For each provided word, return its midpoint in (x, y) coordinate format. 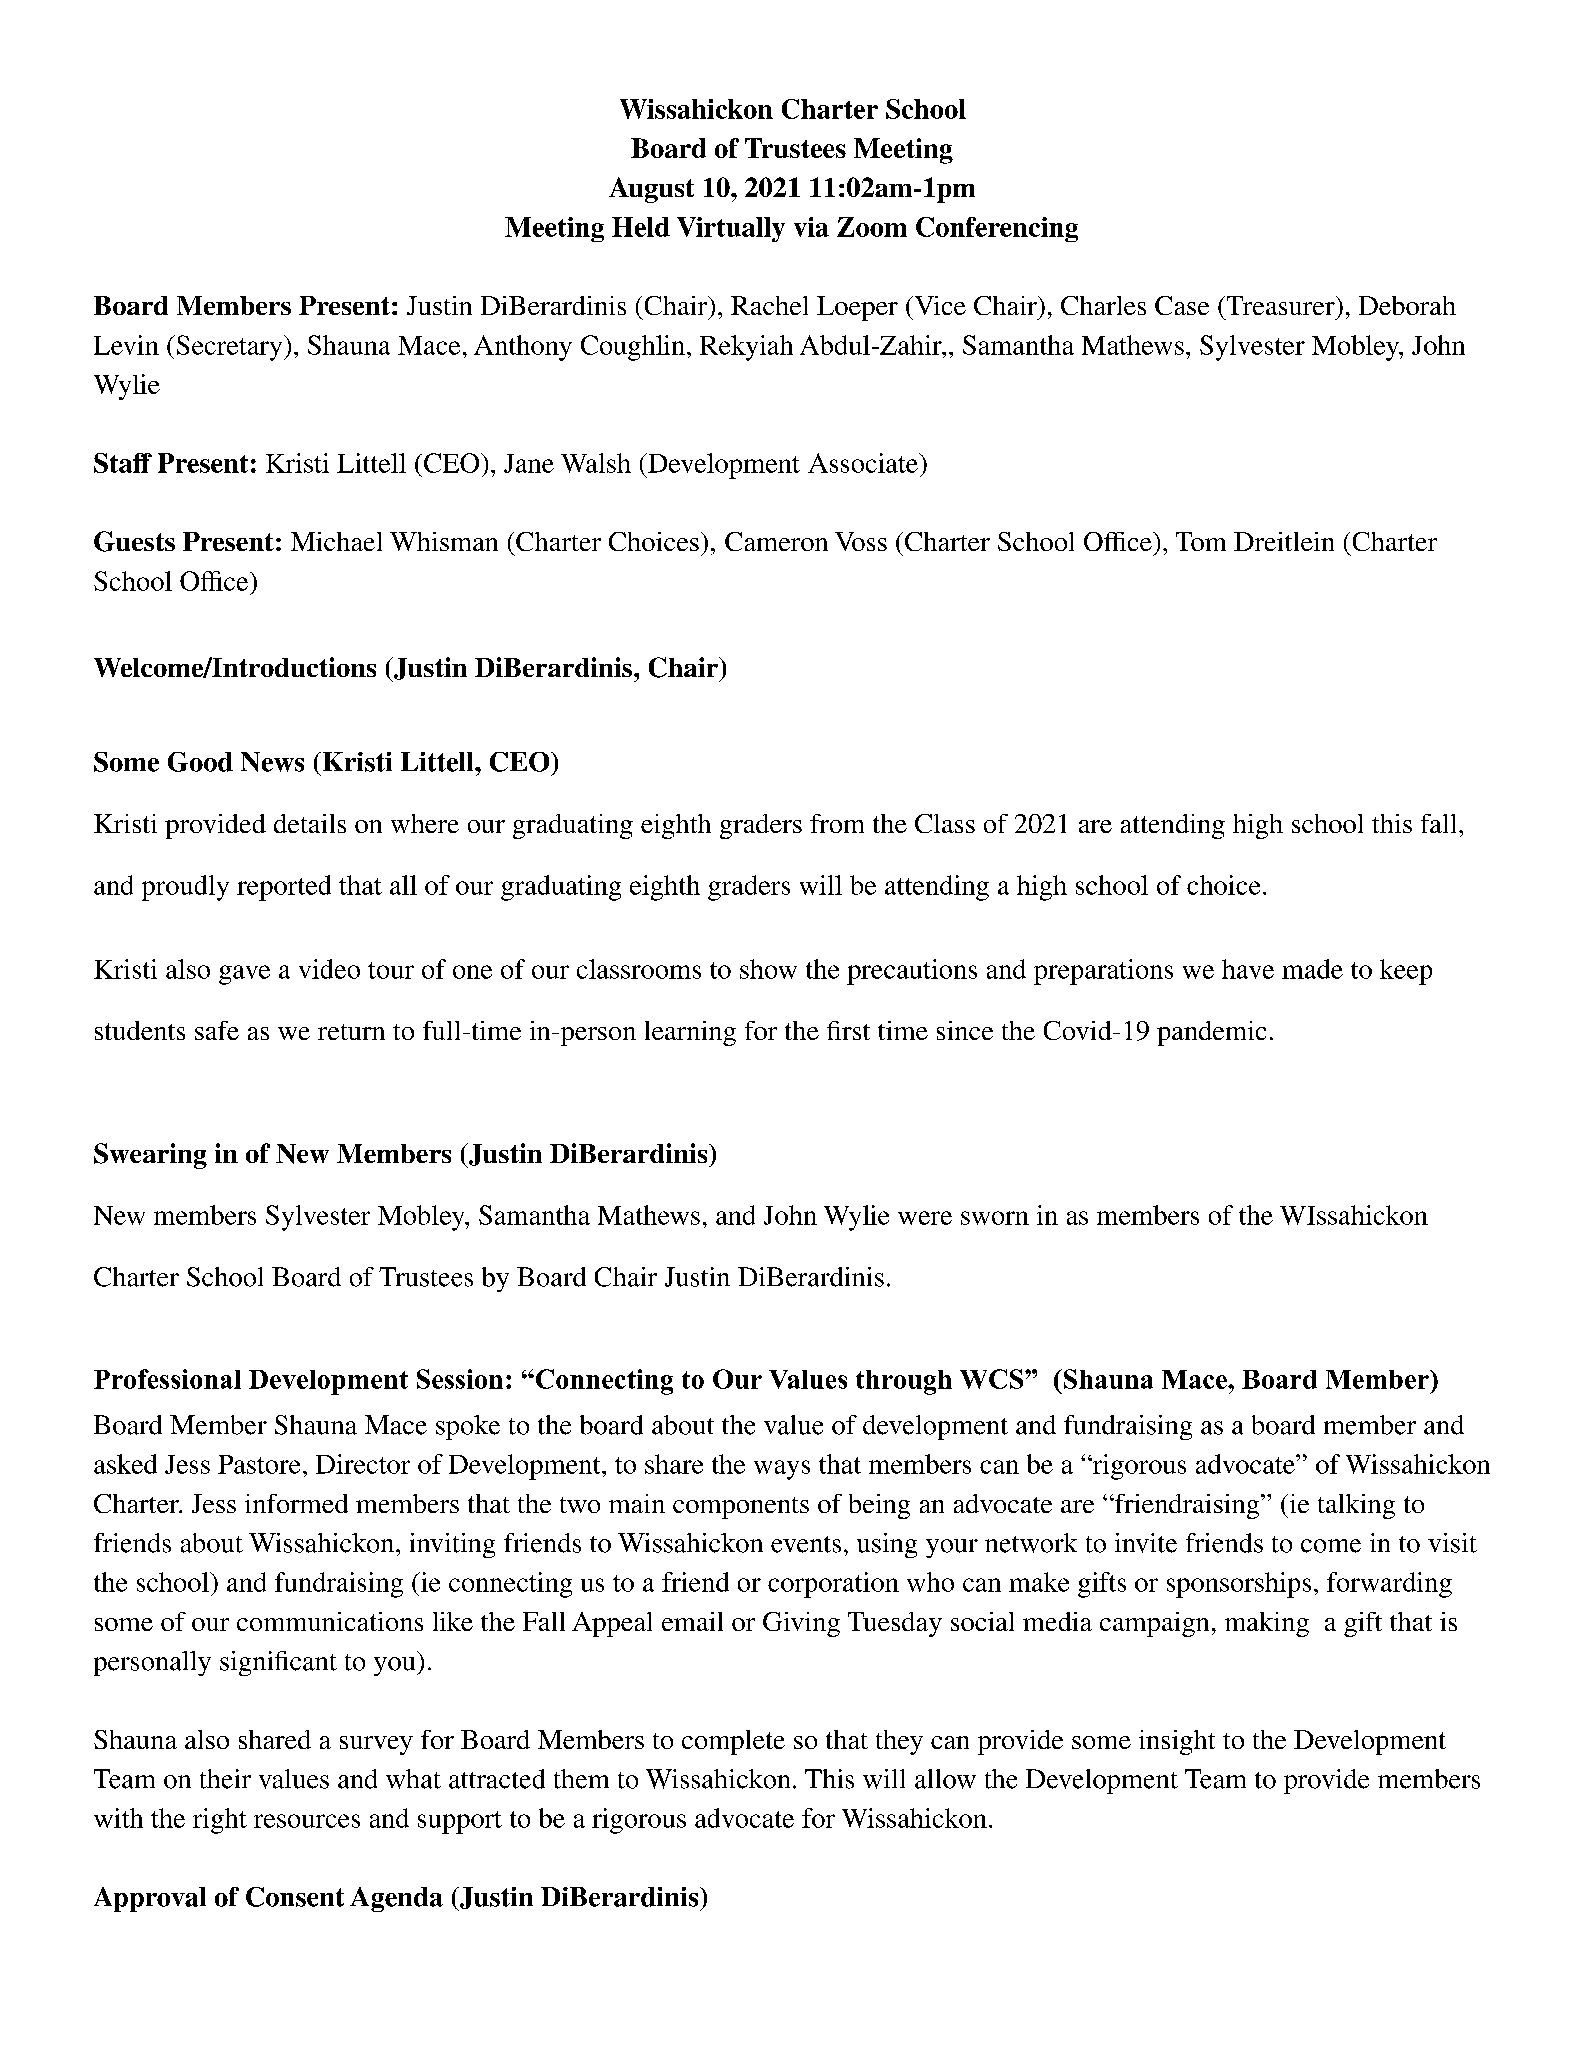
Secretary (229, 348)
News (272, 762)
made (1312, 969)
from (837, 823)
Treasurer (1280, 305)
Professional (167, 1379)
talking (1356, 1506)
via (811, 227)
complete (733, 1742)
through (904, 1382)
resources (307, 1821)
